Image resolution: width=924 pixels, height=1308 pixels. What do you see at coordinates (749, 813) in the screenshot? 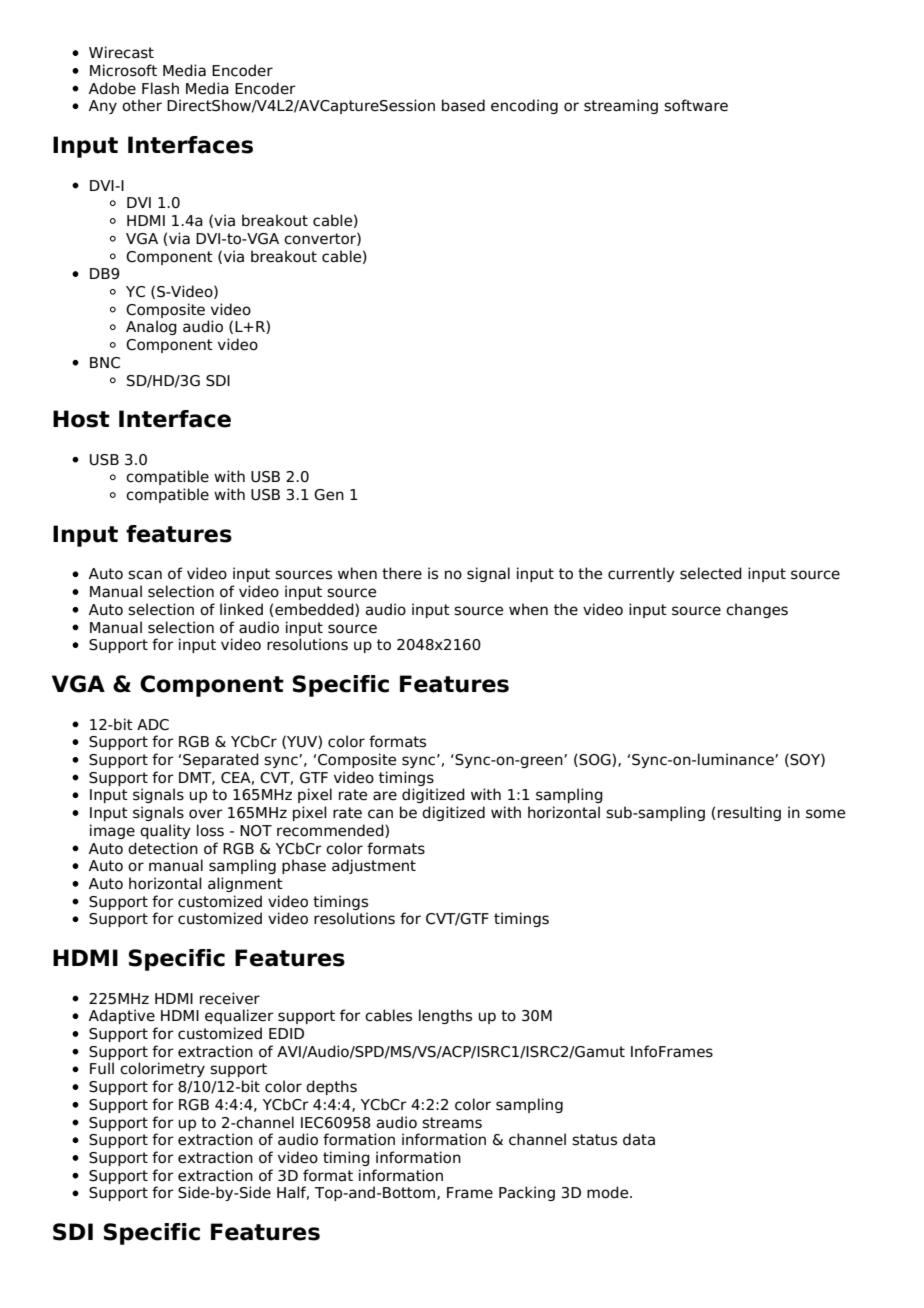
I see `resulting` at bounding box center [749, 813].
